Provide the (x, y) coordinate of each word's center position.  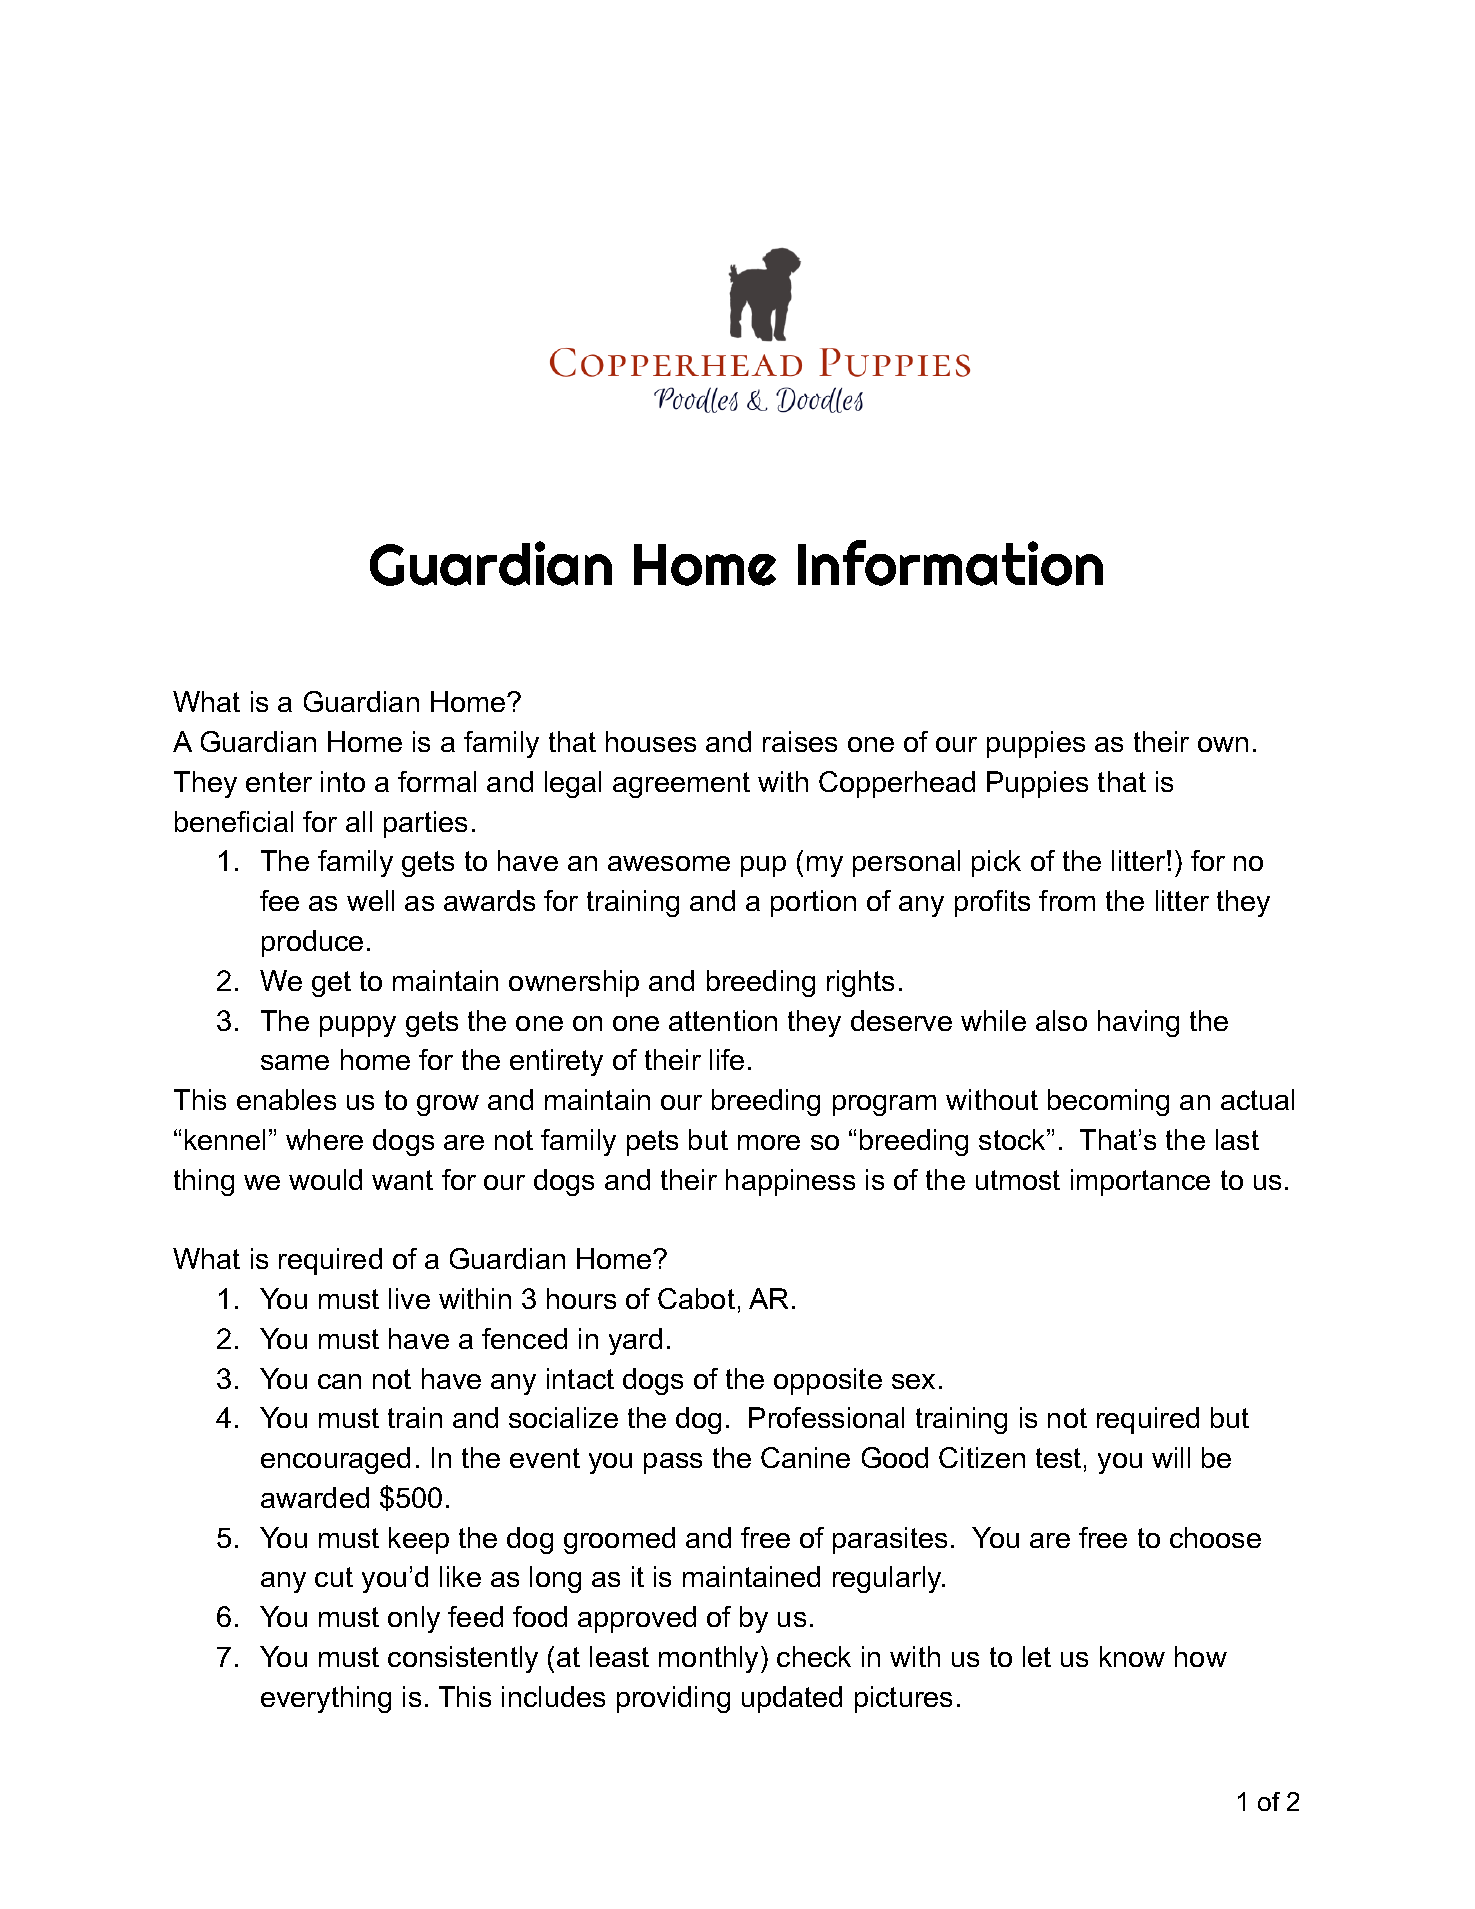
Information (950, 563)
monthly (708, 1659)
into (343, 781)
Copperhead (897, 784)
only (414, 1619)
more (769, 1142)
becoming (1108, 1102)
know (1132, 1656)
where (324, 1139)
